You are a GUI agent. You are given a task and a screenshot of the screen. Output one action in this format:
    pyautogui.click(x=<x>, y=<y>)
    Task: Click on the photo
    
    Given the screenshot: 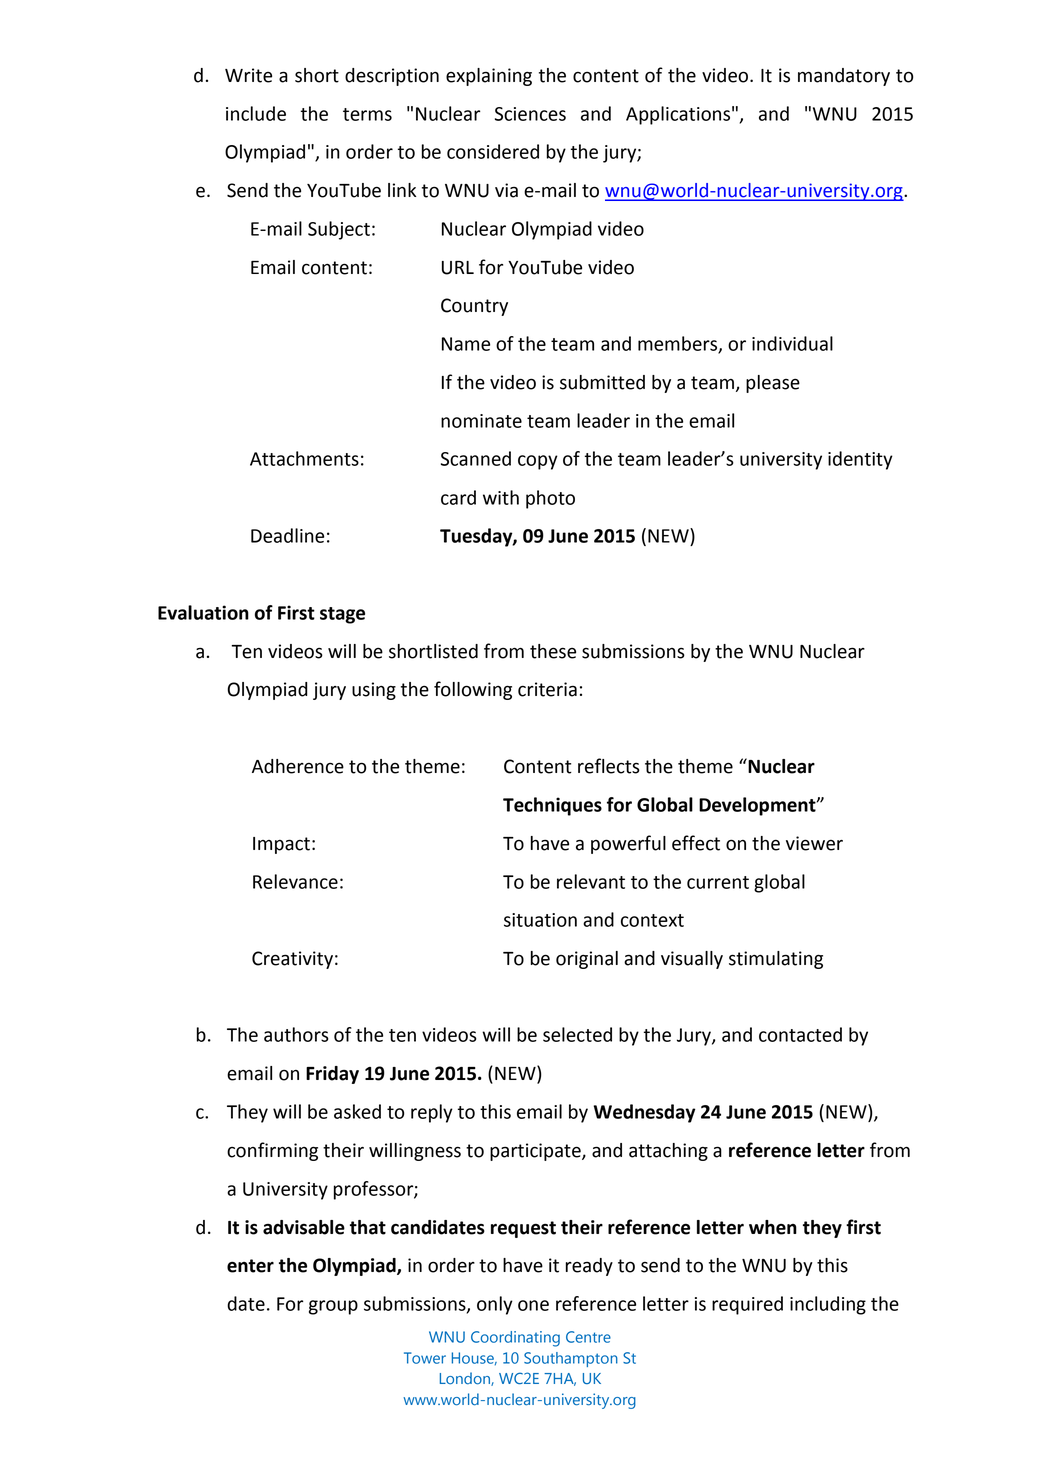 What is the action you would take?
    pyautogui.click(x=550, y=499)
